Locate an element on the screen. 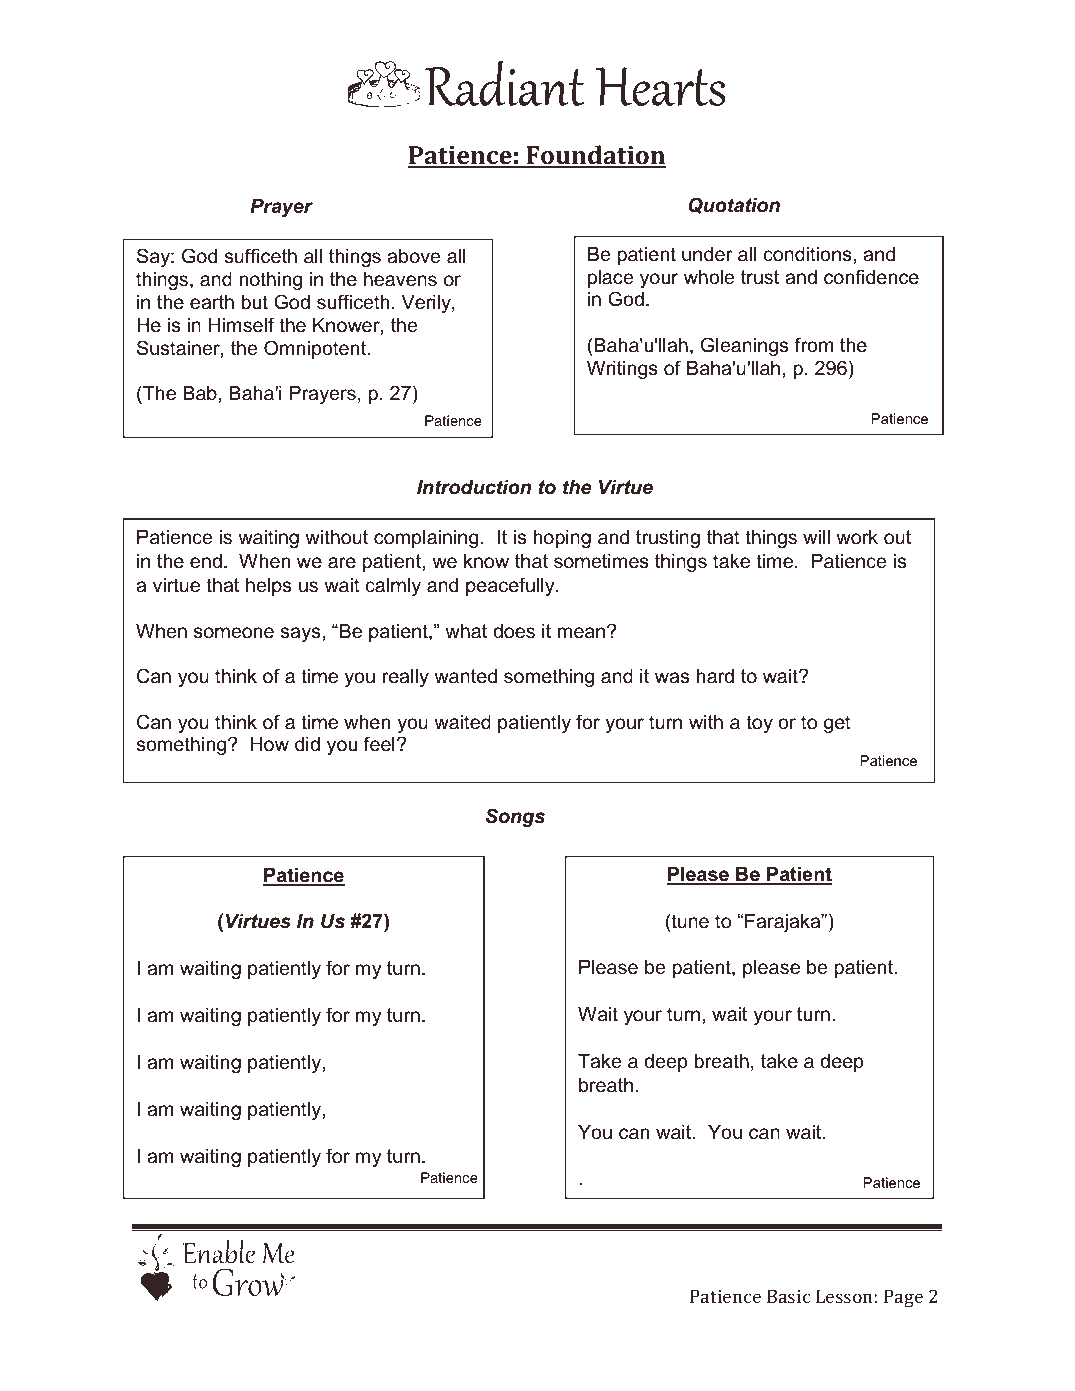 Image resolution: width=1075 pixels, height=1391 pixels. will is located at coordinates (816, 537).
